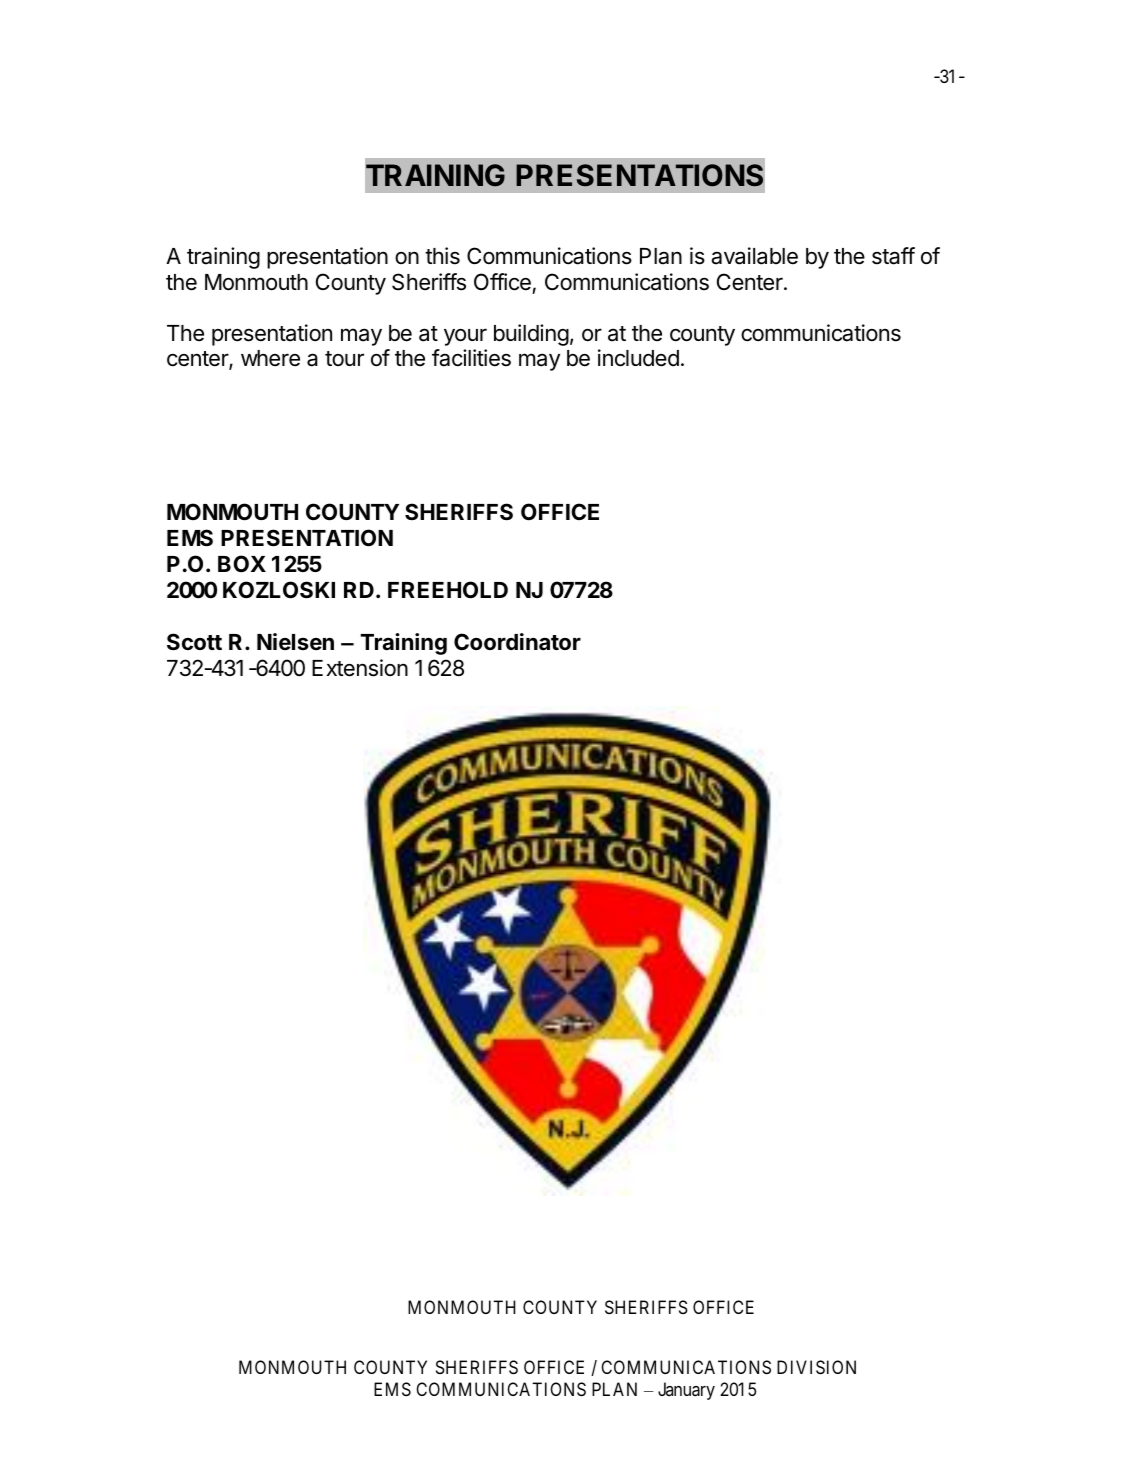  Describe the element at coordinates (295, 641) in the screenshot. I see `Nielsen` at that location.
